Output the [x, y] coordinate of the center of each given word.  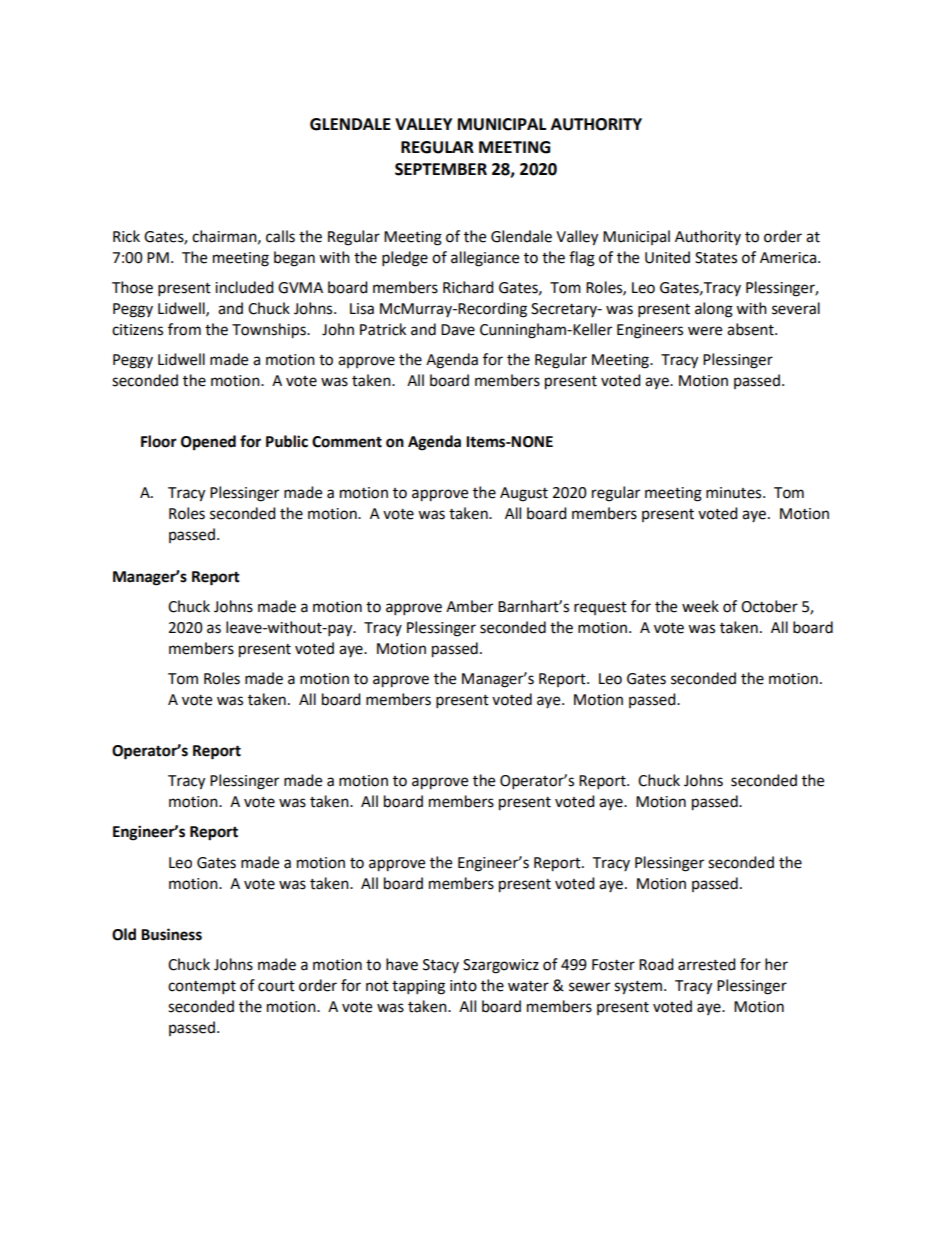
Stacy [441, 966]
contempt [202, 988]
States [716, 258]
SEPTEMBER [441, 169]
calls [280, 236]
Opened [208, 443]
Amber [469, 606]
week [700, 606]
